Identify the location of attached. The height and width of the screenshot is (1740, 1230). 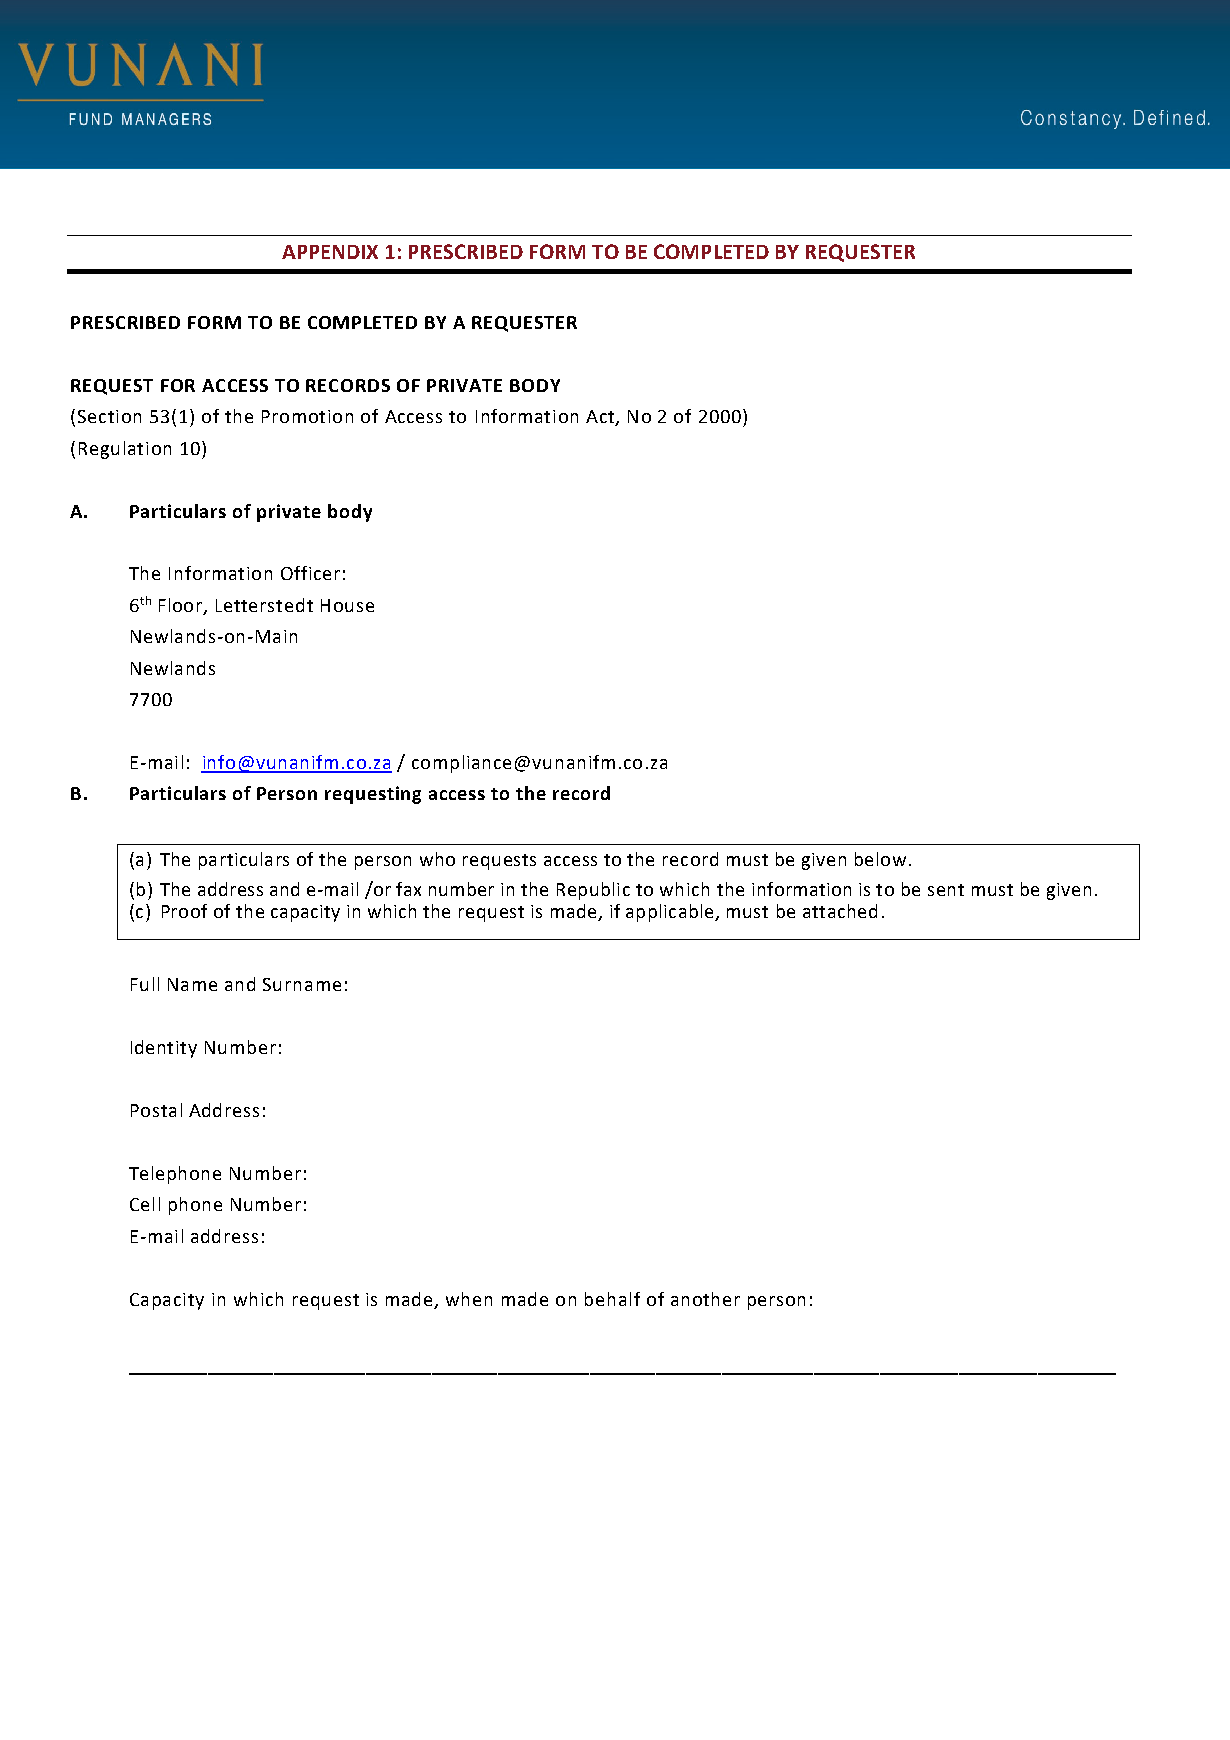
(840, 911).
